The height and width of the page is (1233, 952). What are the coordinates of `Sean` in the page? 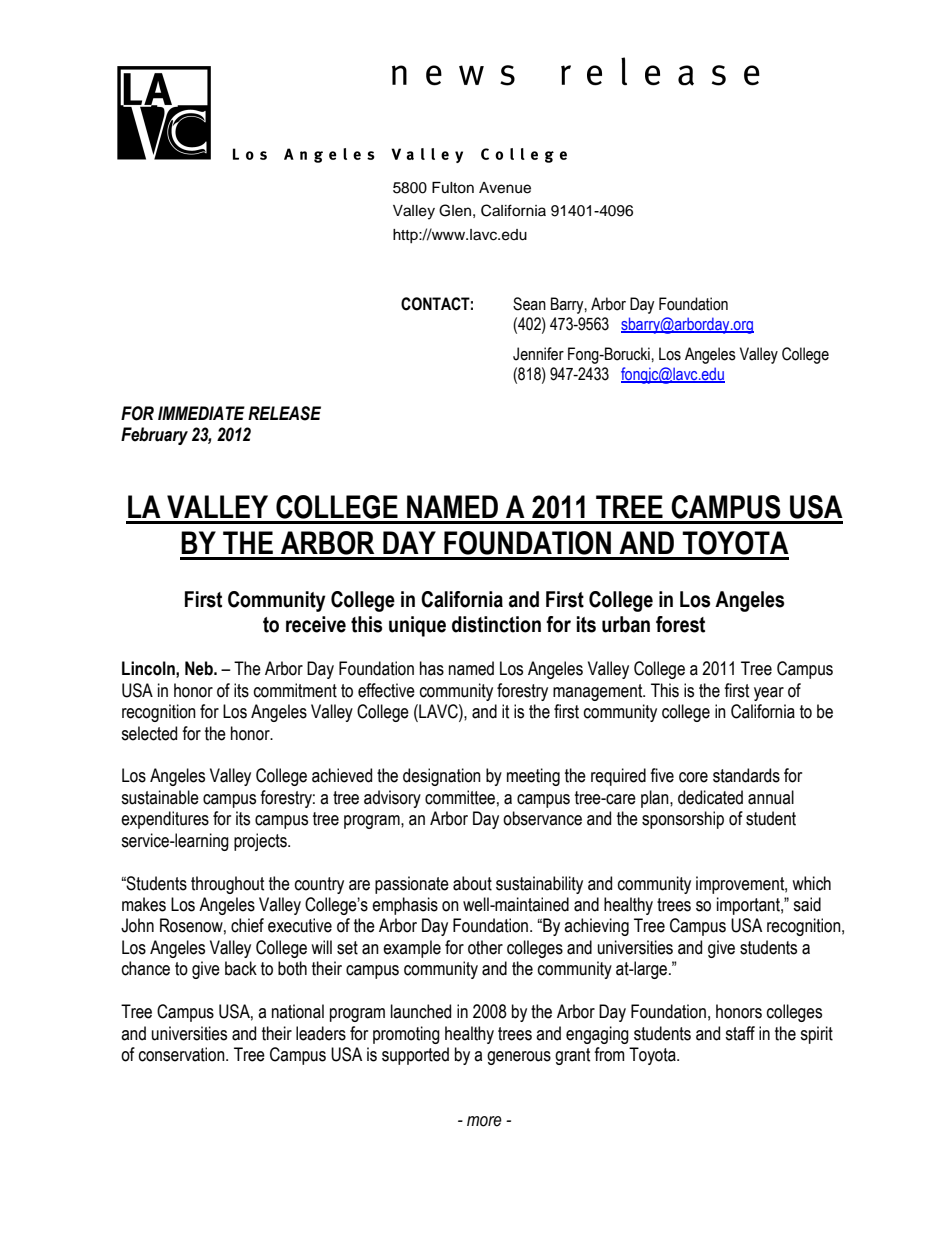 It's located at (529, 304).
